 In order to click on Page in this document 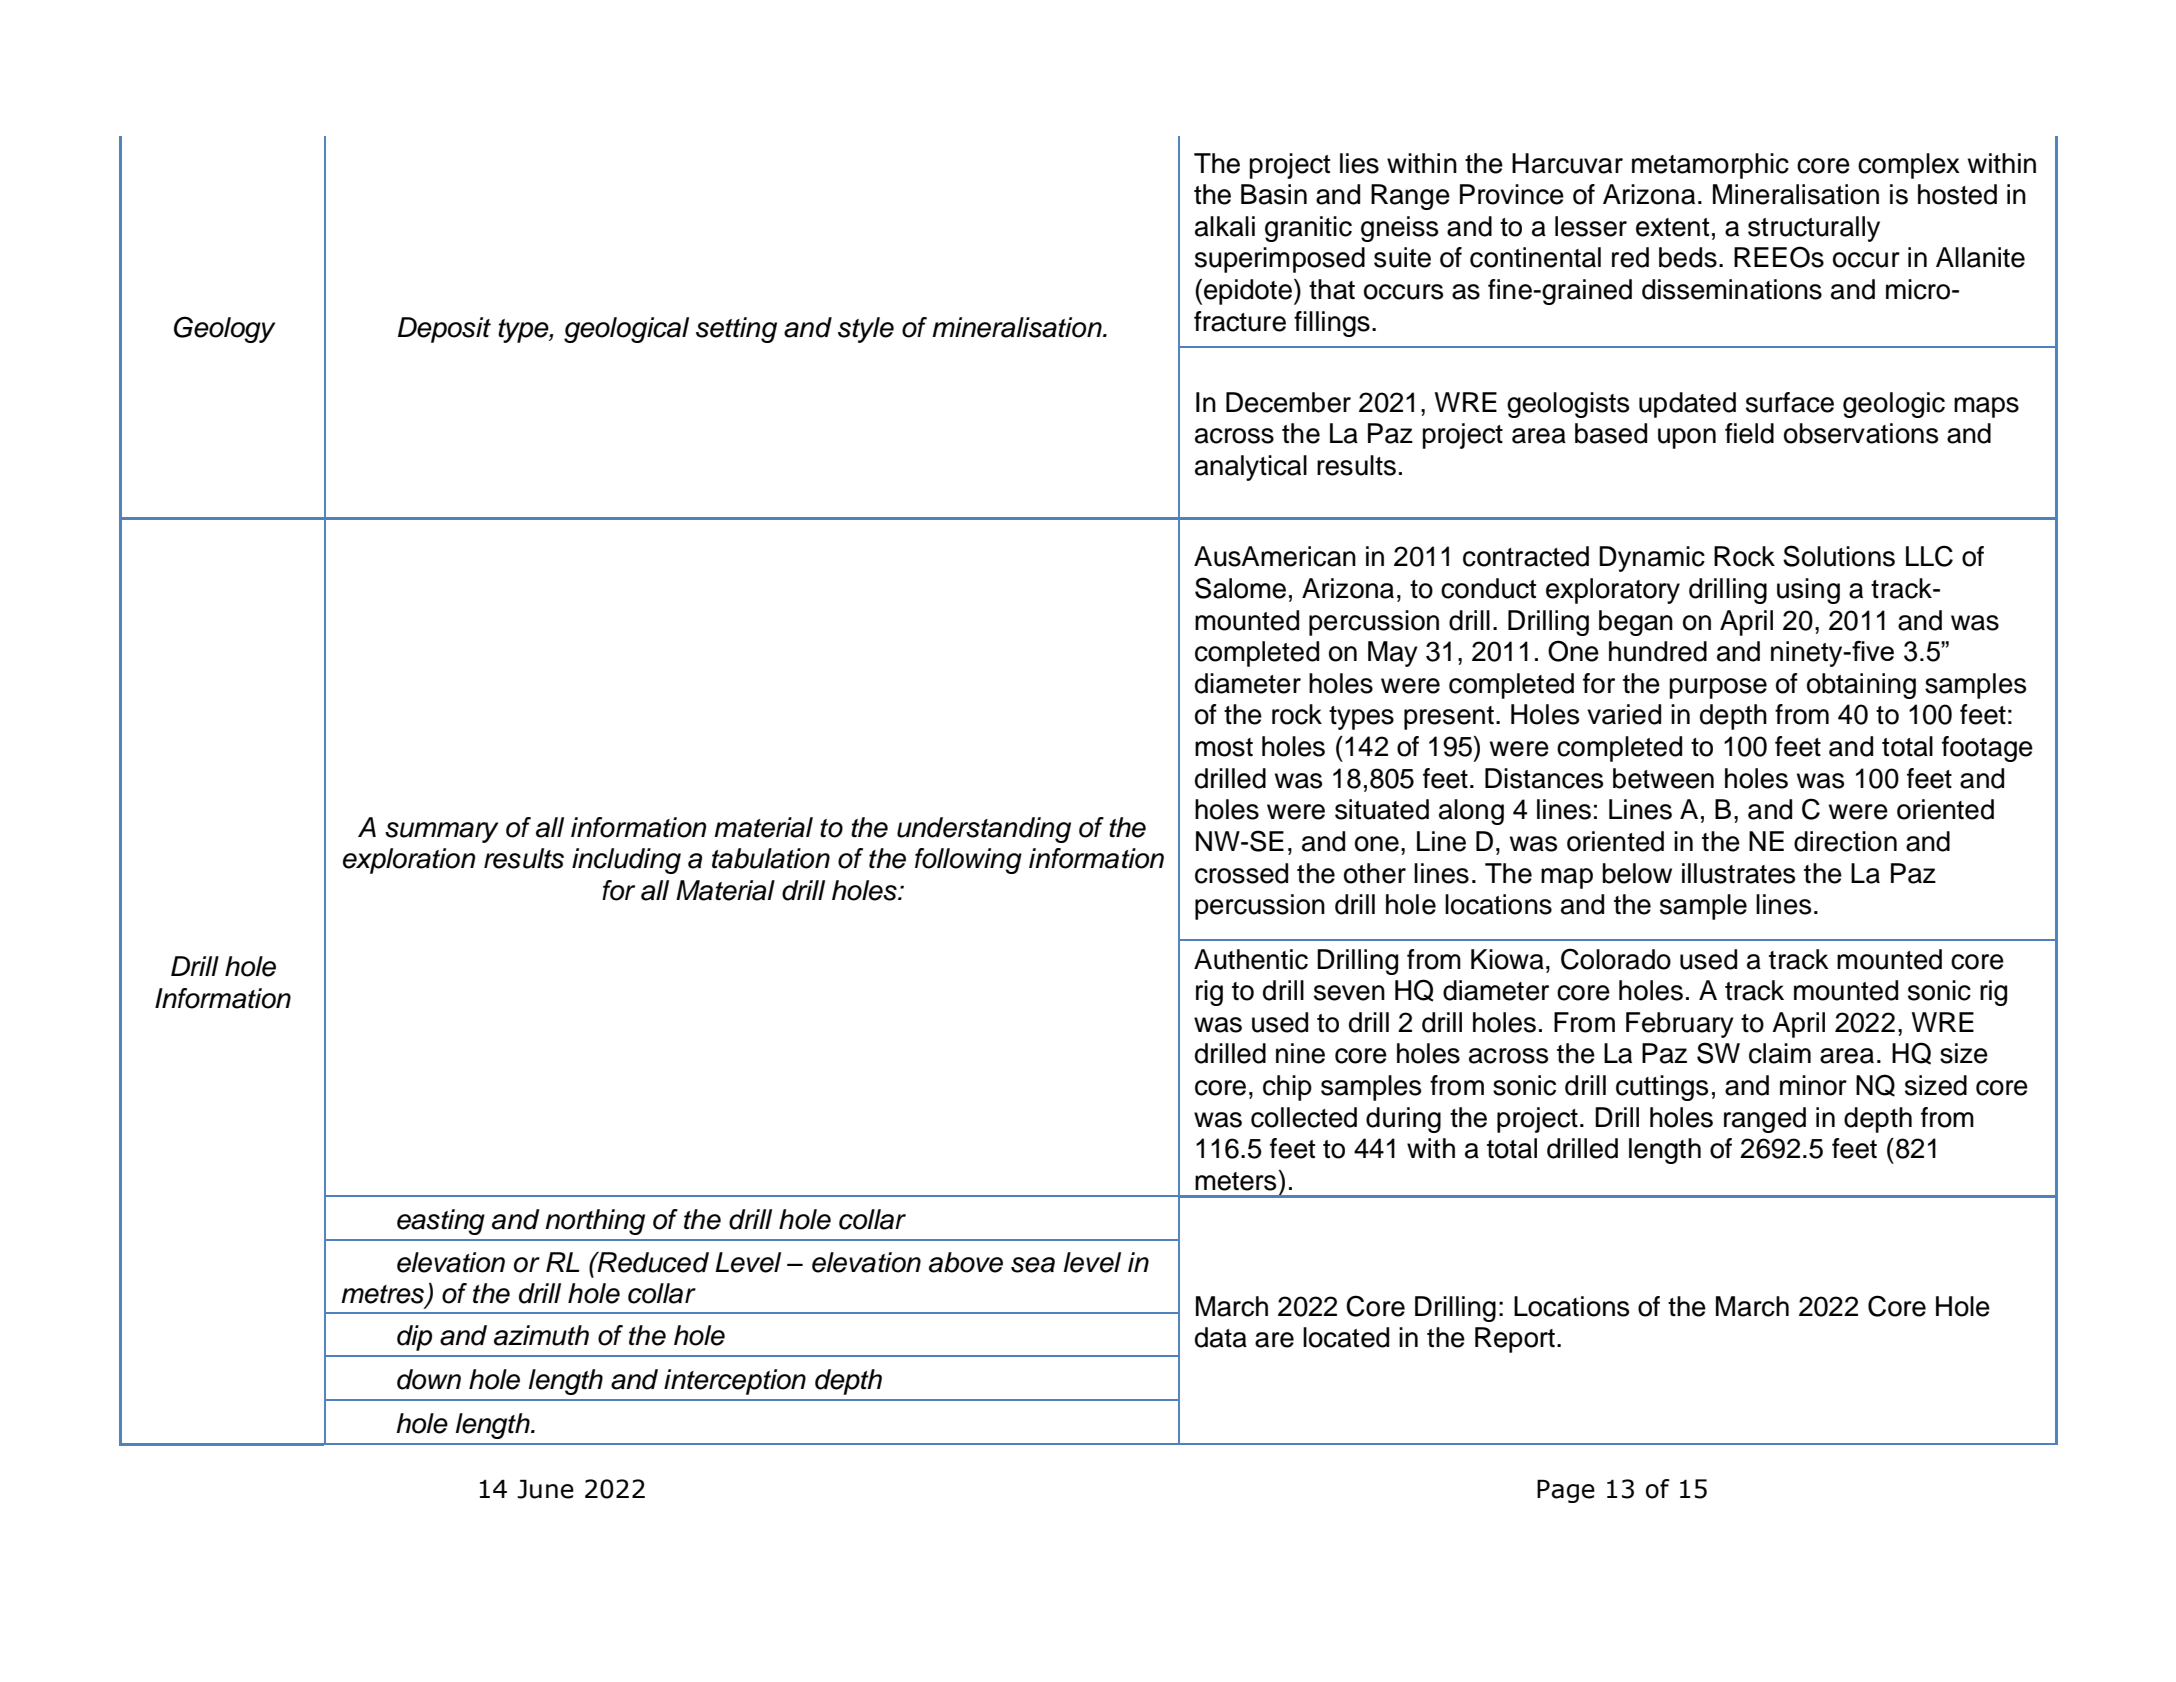, I will do `click(1566, 1491)`.
